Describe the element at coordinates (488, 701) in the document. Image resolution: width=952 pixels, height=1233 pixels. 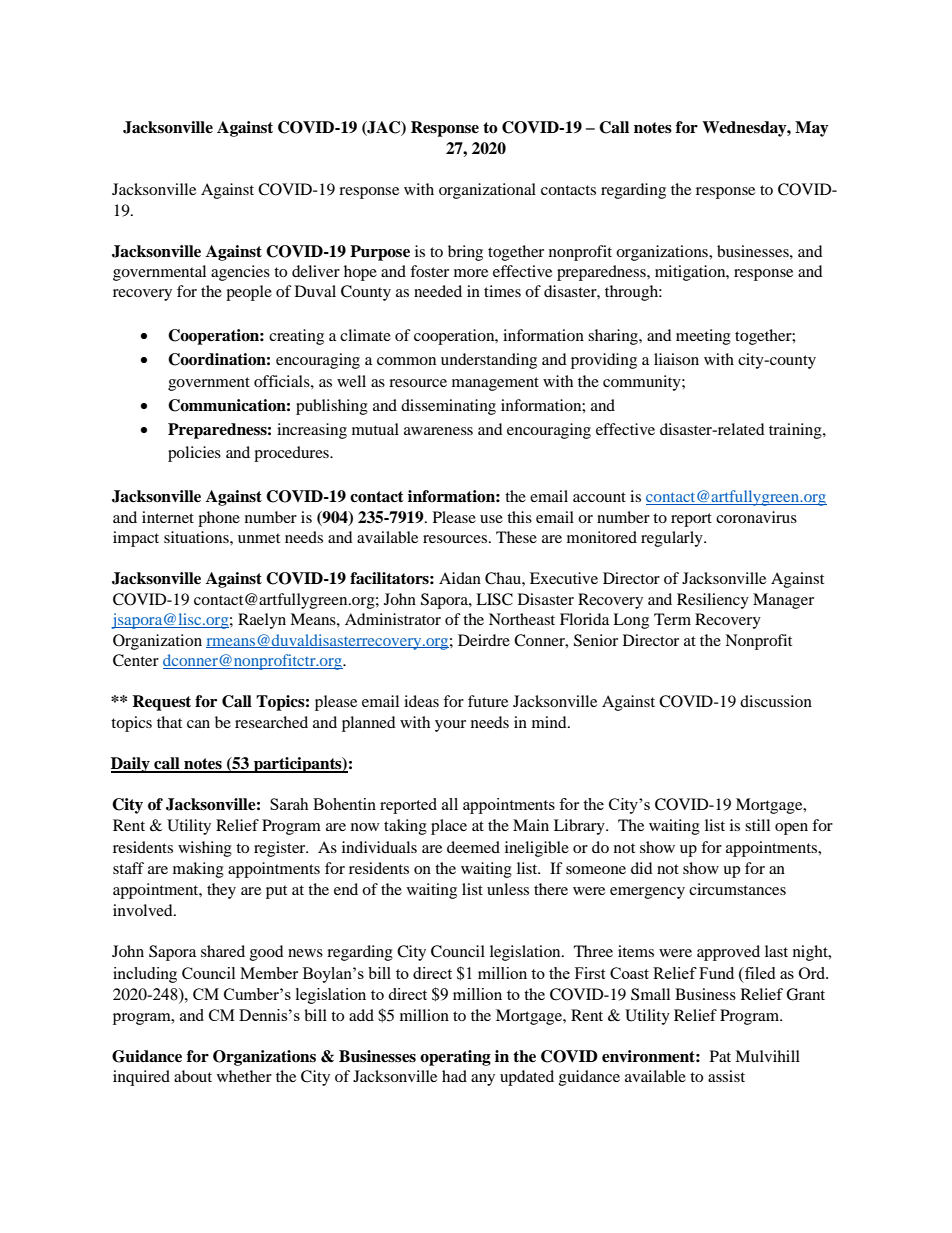
I see `future` at that location.
